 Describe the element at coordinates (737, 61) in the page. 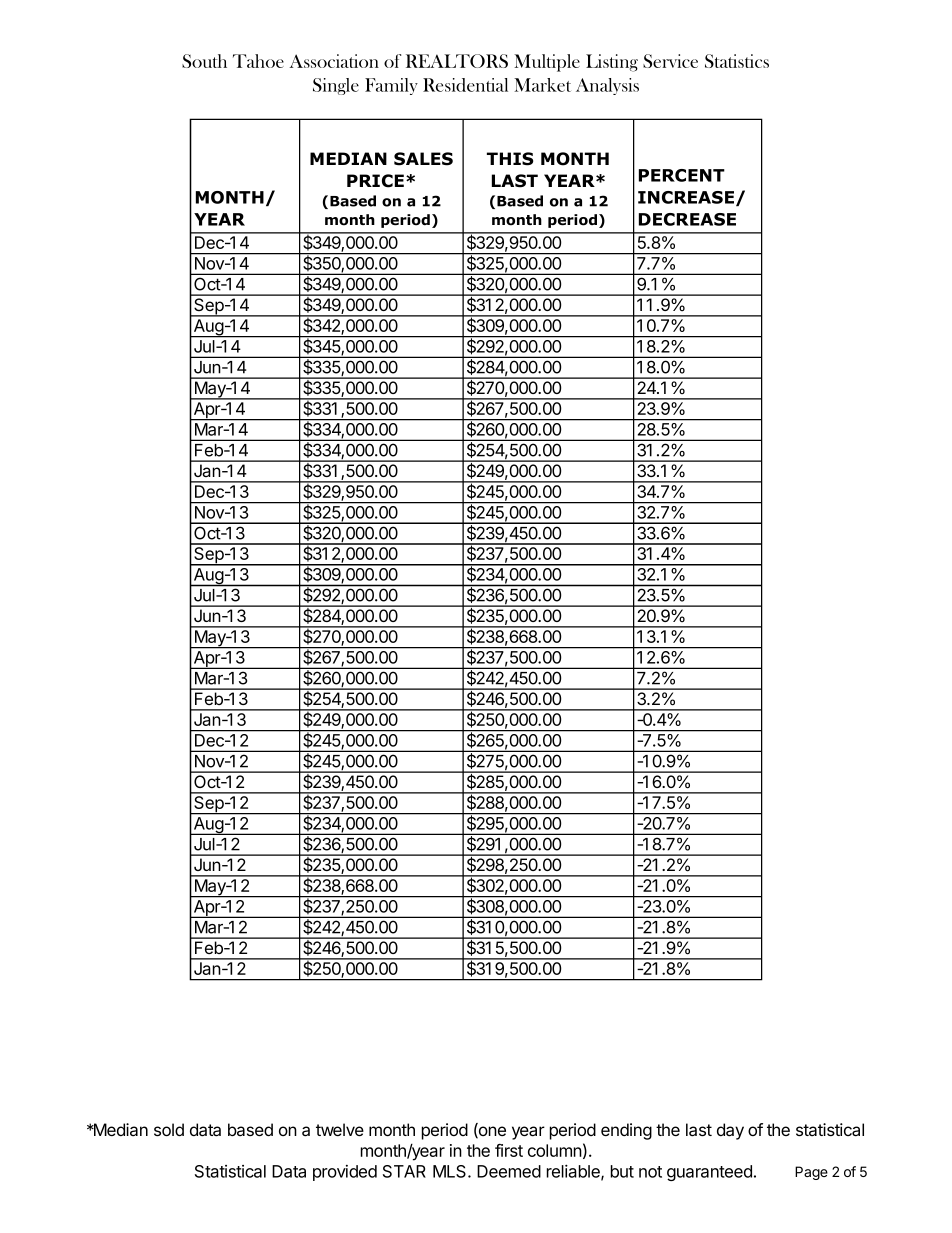

I see `Statistics` at that location.
